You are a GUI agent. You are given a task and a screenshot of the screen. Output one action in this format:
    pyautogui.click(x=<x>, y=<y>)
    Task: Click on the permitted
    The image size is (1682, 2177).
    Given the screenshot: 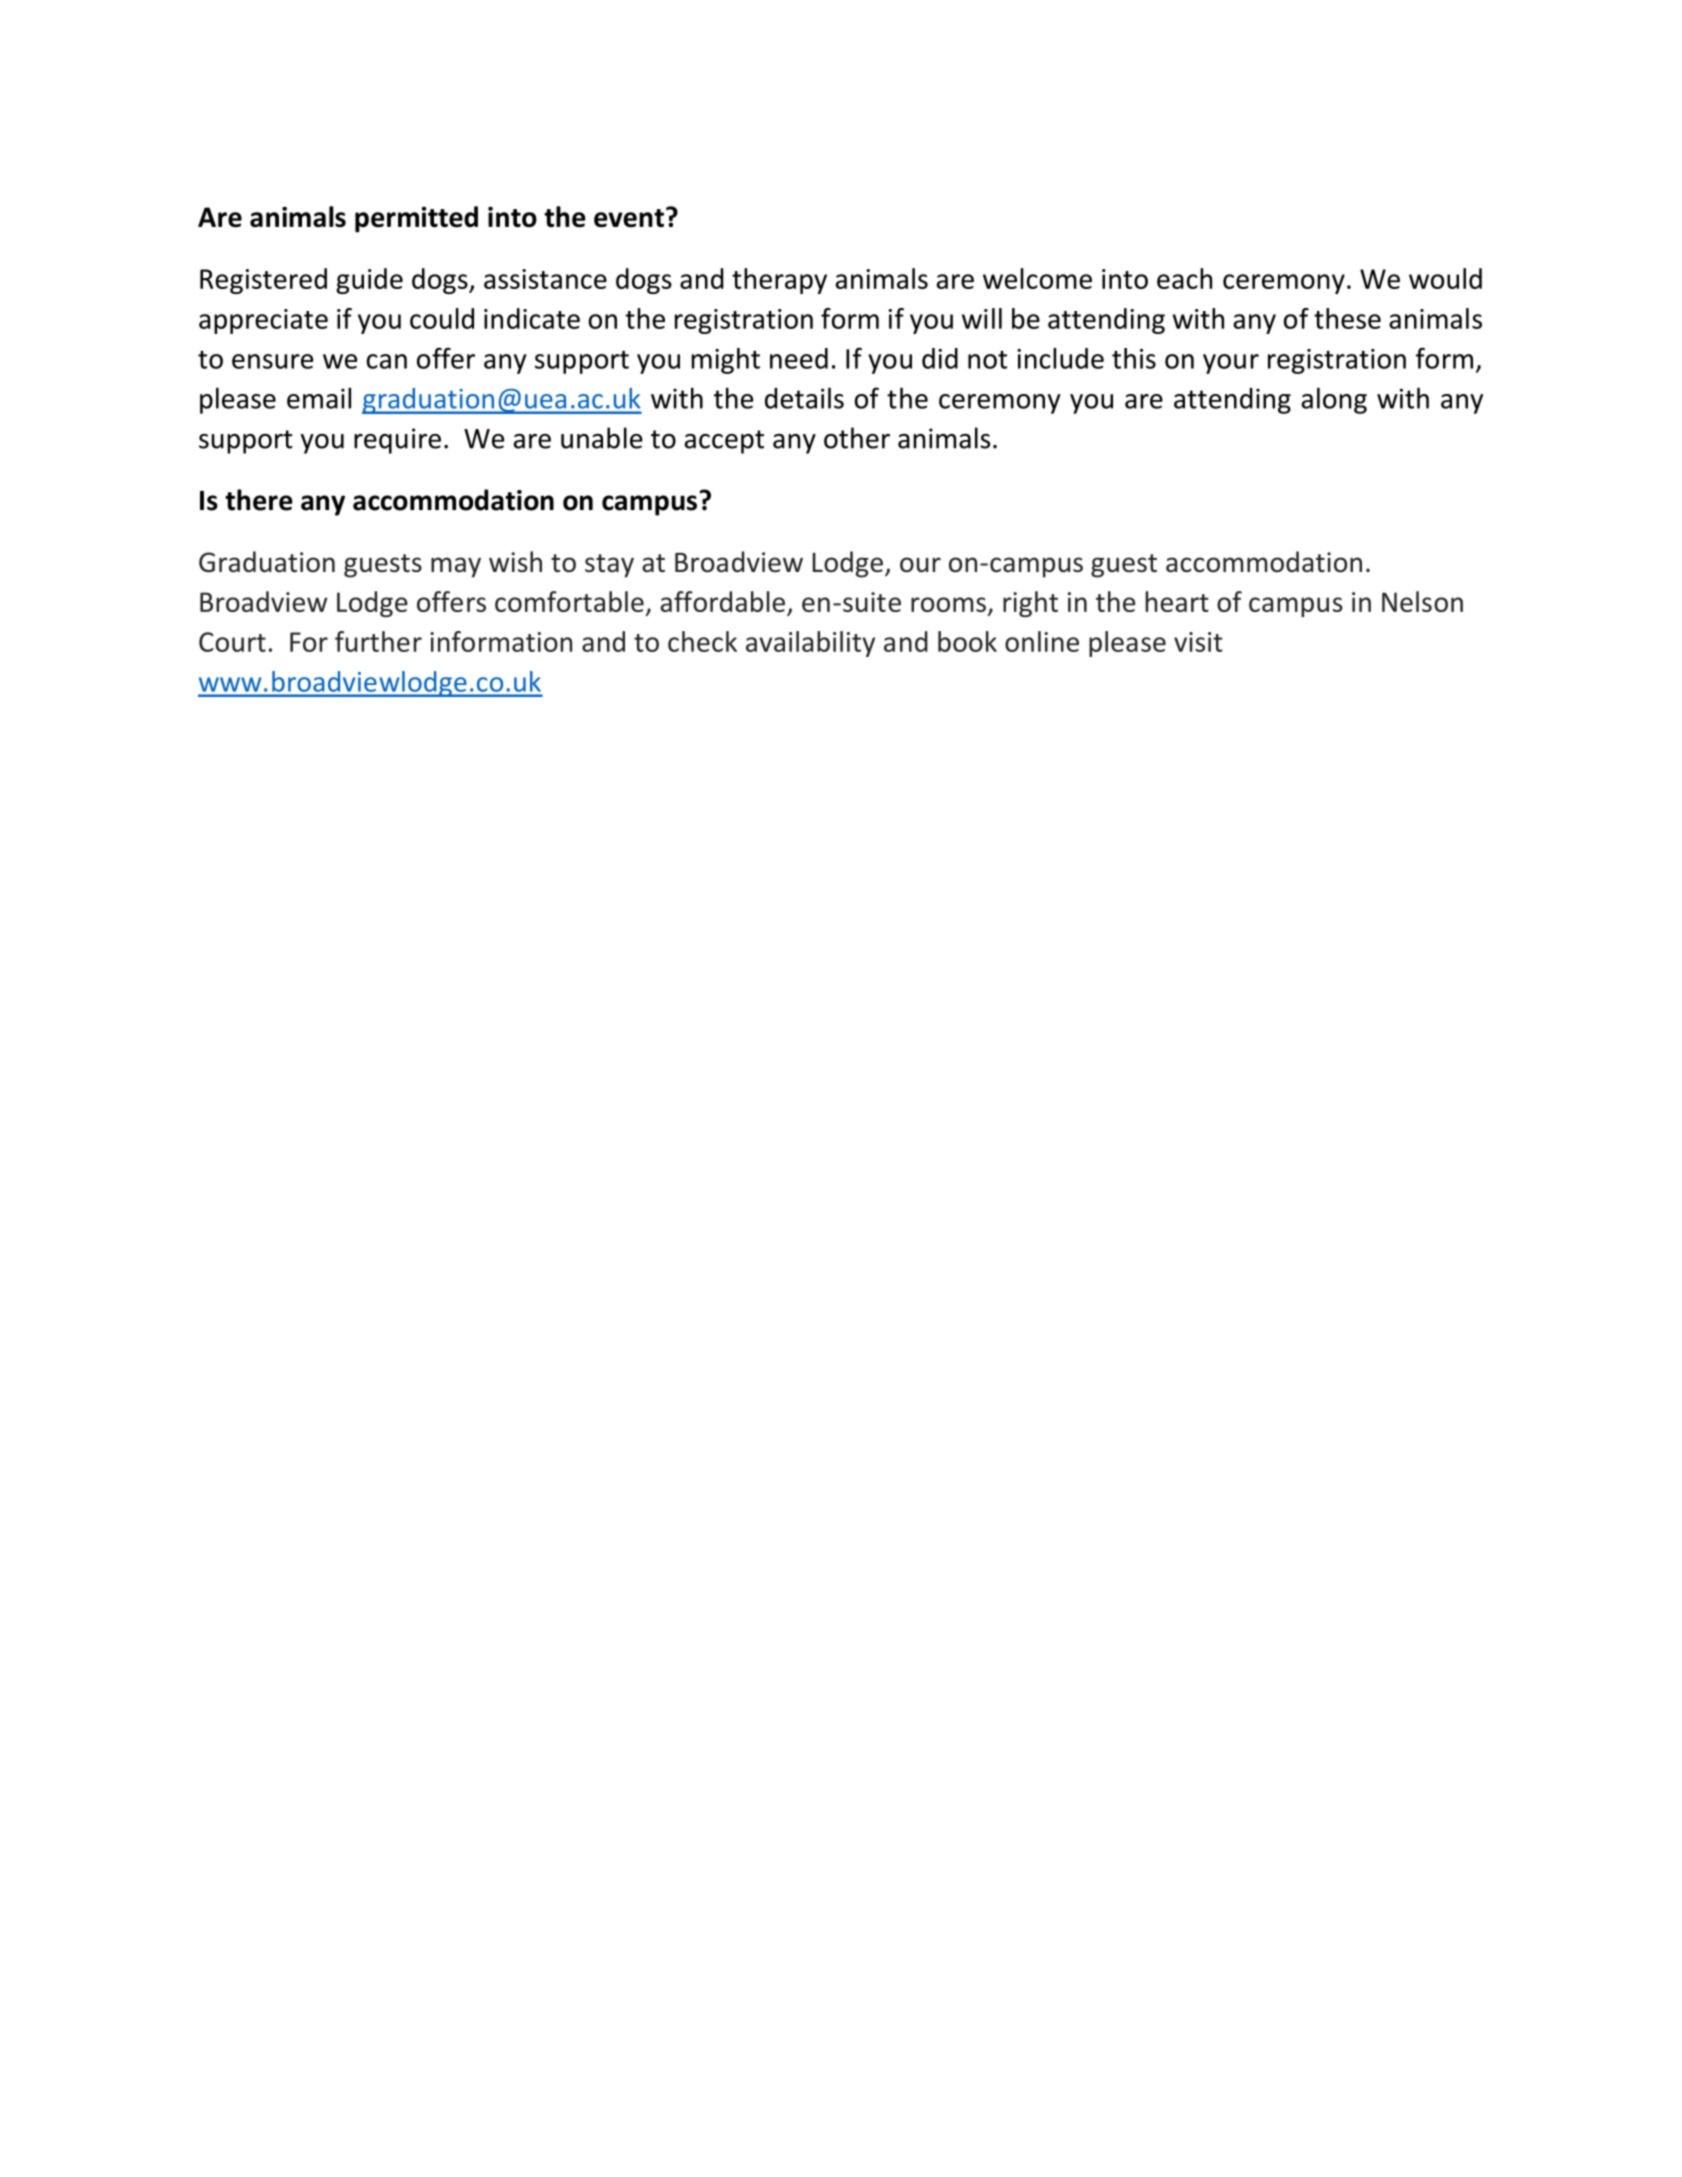 What is the action you would take?
    pyautogui.click(x=416, y=219)
